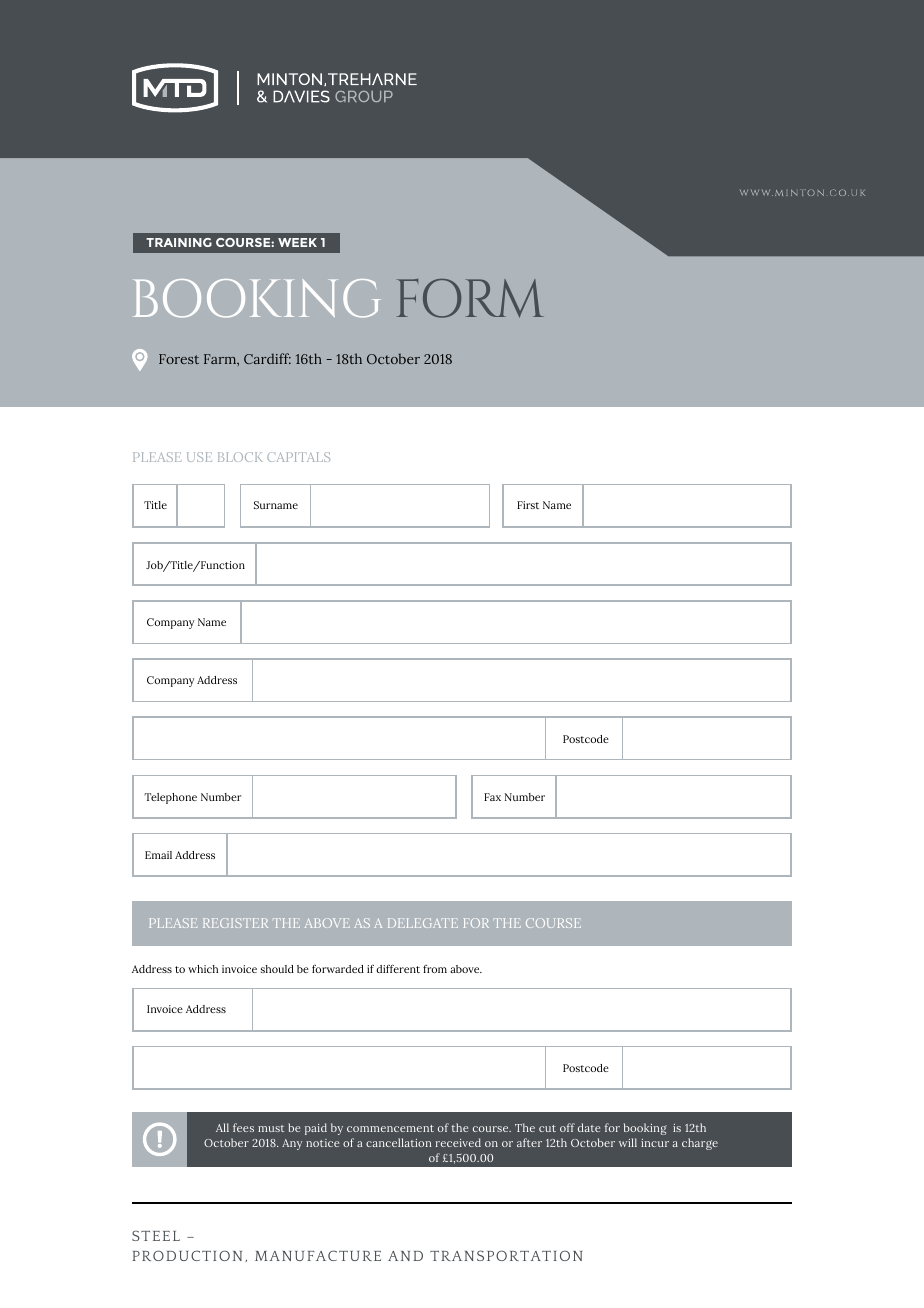 This document has width=924, height=1308. Describe the element at coordinates (492, 797) in the document. I see `Fax` at that location.
